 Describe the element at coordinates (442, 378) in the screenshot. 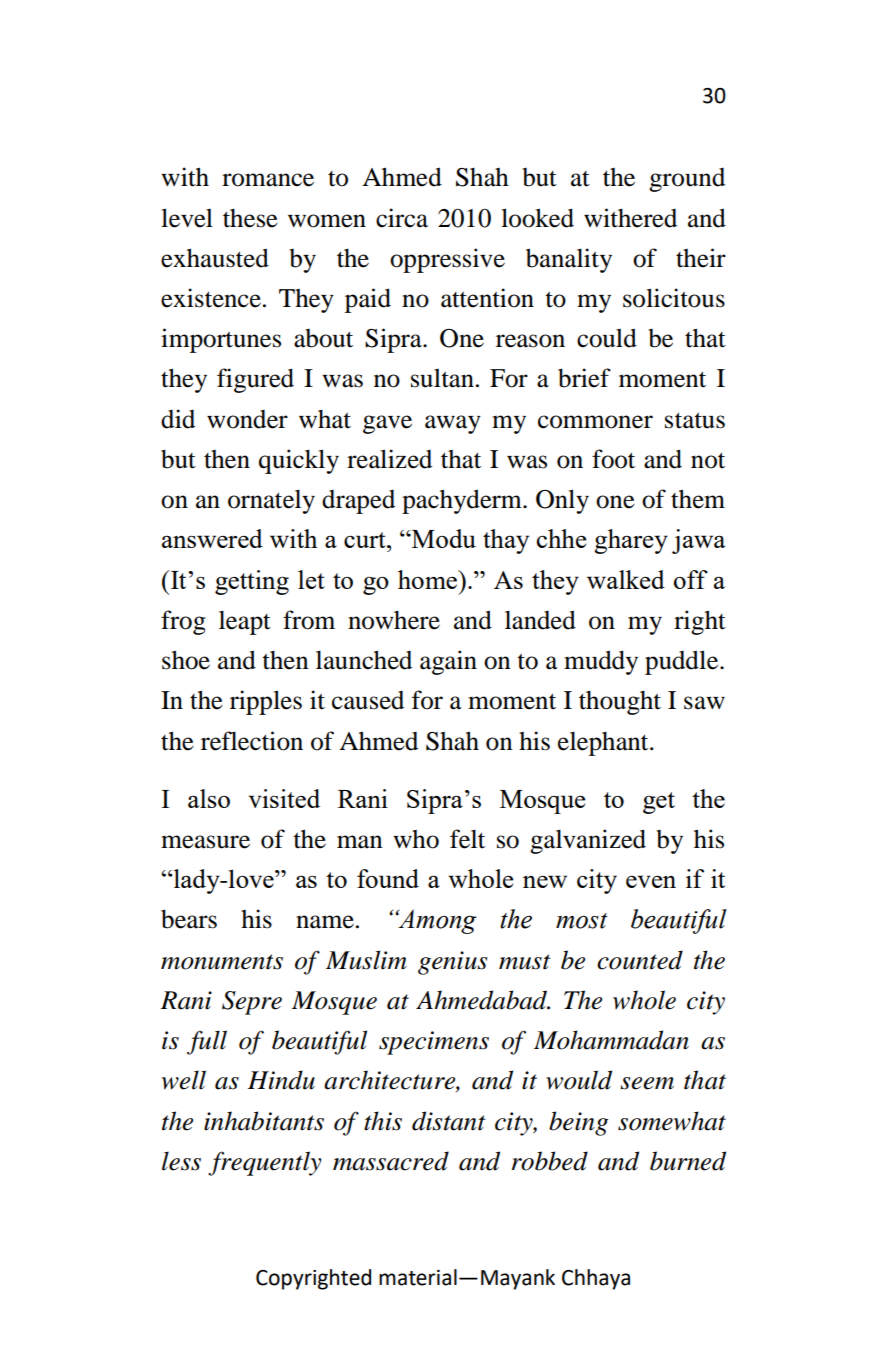

I see `sultan` at that location.
